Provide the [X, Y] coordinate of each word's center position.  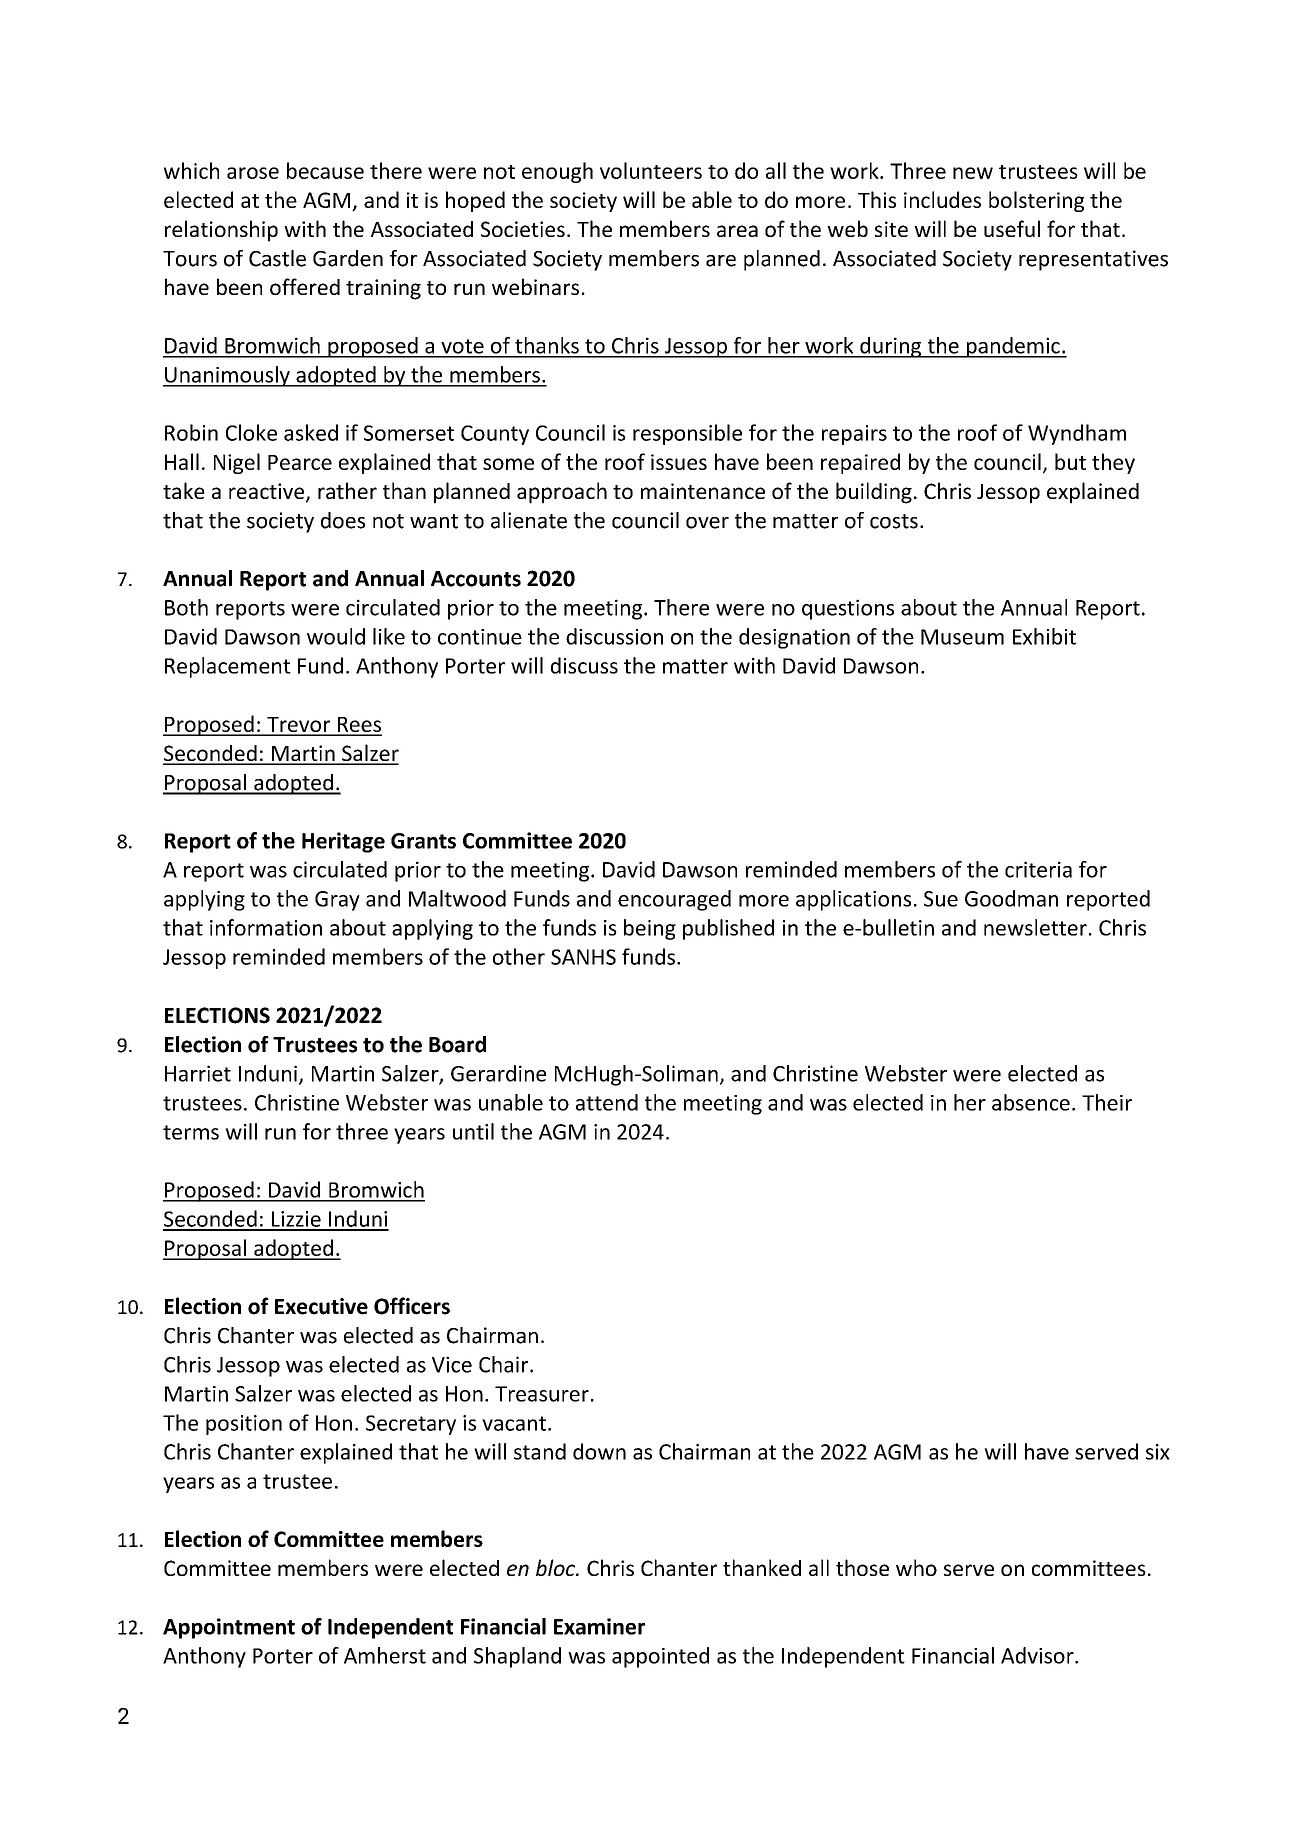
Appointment [229, 1628]
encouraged [674, 900]
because [325, 170]
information [266, 927]
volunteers [651, 170]
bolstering [1036, 201]
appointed [660, 1657]
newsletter [1035, 927]
